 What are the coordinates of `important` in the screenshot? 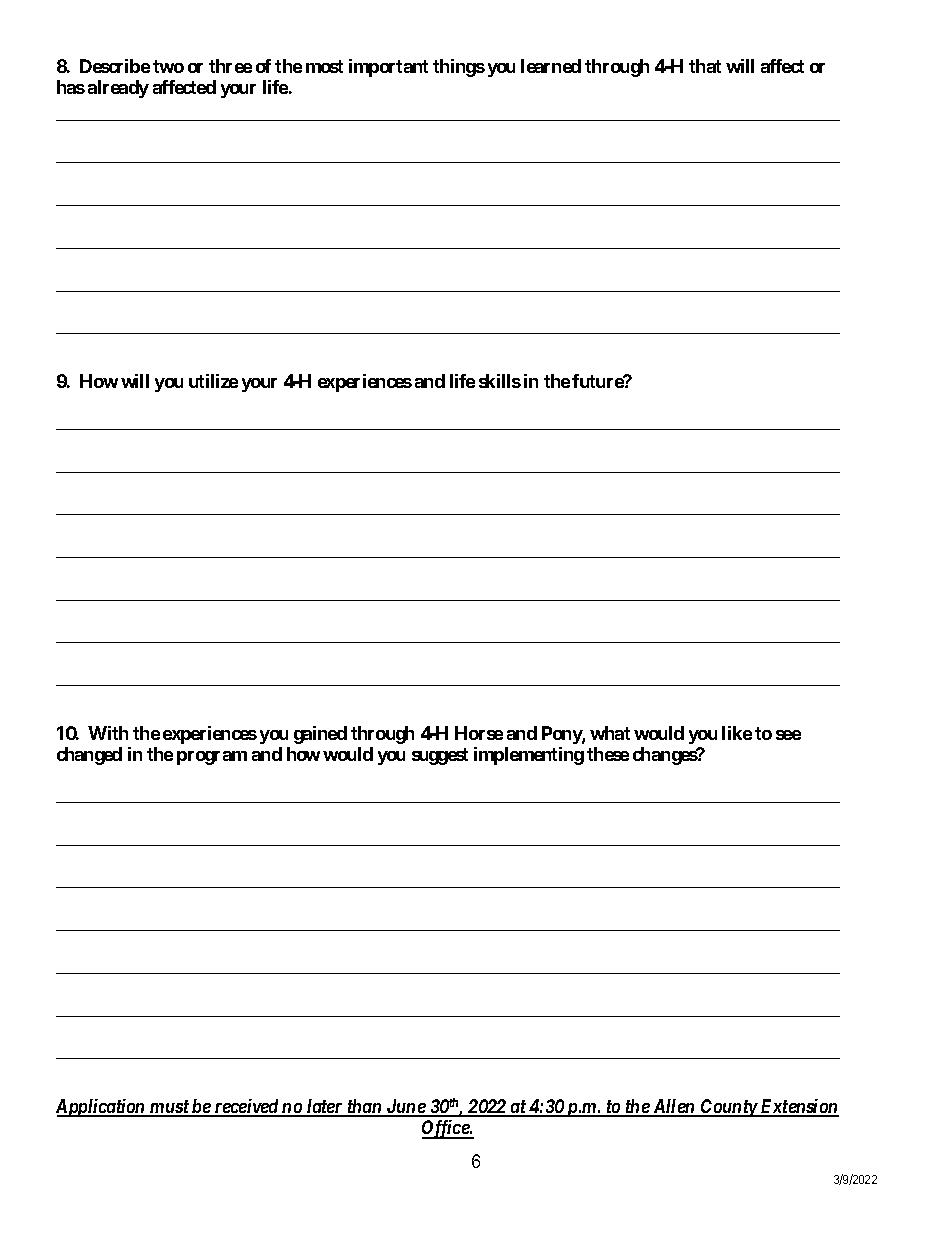 It's located at (388, 68).
